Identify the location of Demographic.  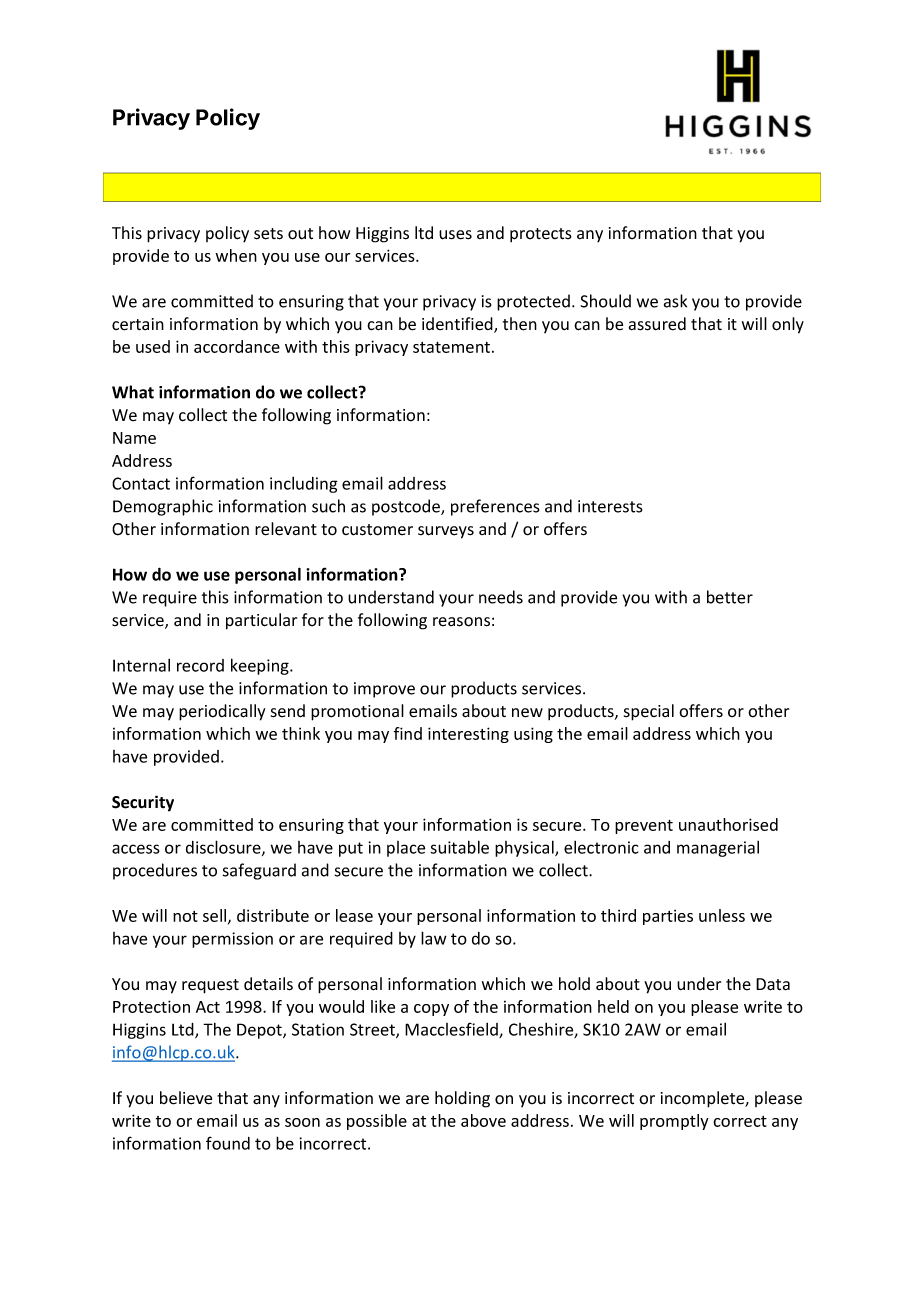
(163, 507).
